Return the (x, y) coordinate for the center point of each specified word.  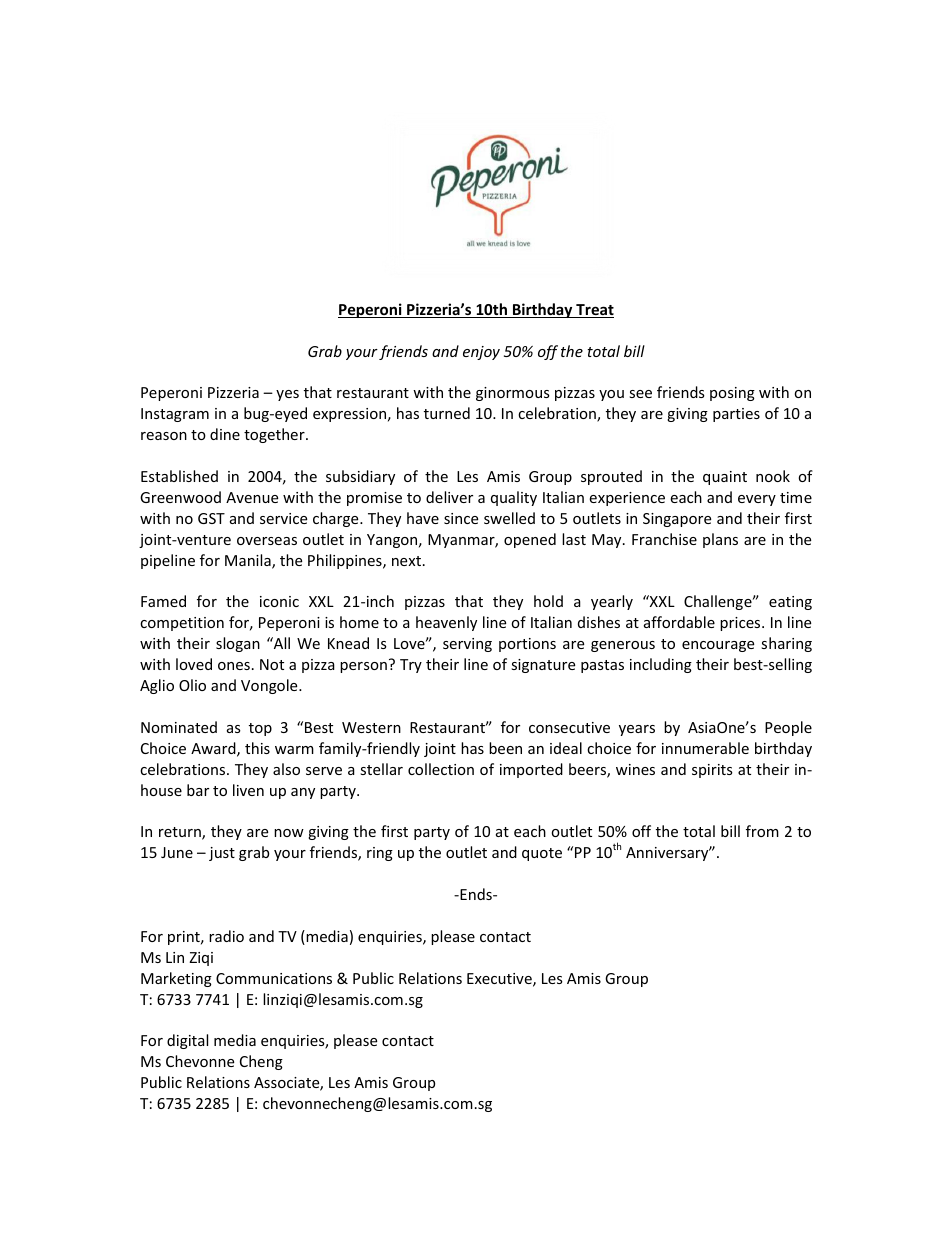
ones (234, 666)
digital (187, 1041)
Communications (274, 978)
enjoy (481, 353)
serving (467, 645)
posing (732, 394)
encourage (718, 646)
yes (287, 395)
